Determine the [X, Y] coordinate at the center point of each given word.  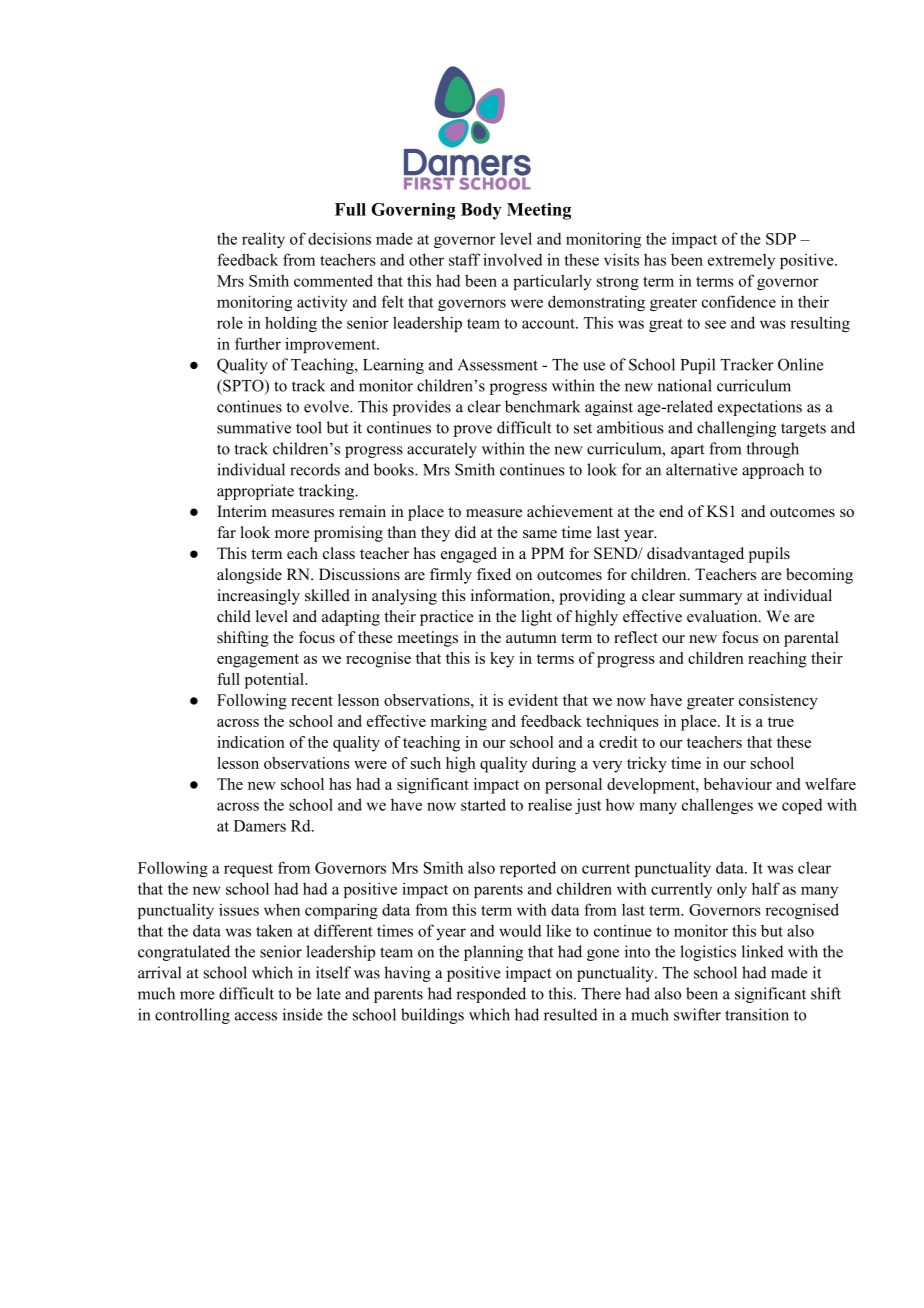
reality [263, 240]
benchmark [542, 406]
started [483, 804]
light [536, 618]
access [256, 1016]
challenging [736, 429]
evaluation [723, 616]
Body [481, 211]
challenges [717, 806]
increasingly [258, 597]
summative [254, 427]
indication [251, 742]
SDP [781, 239]
